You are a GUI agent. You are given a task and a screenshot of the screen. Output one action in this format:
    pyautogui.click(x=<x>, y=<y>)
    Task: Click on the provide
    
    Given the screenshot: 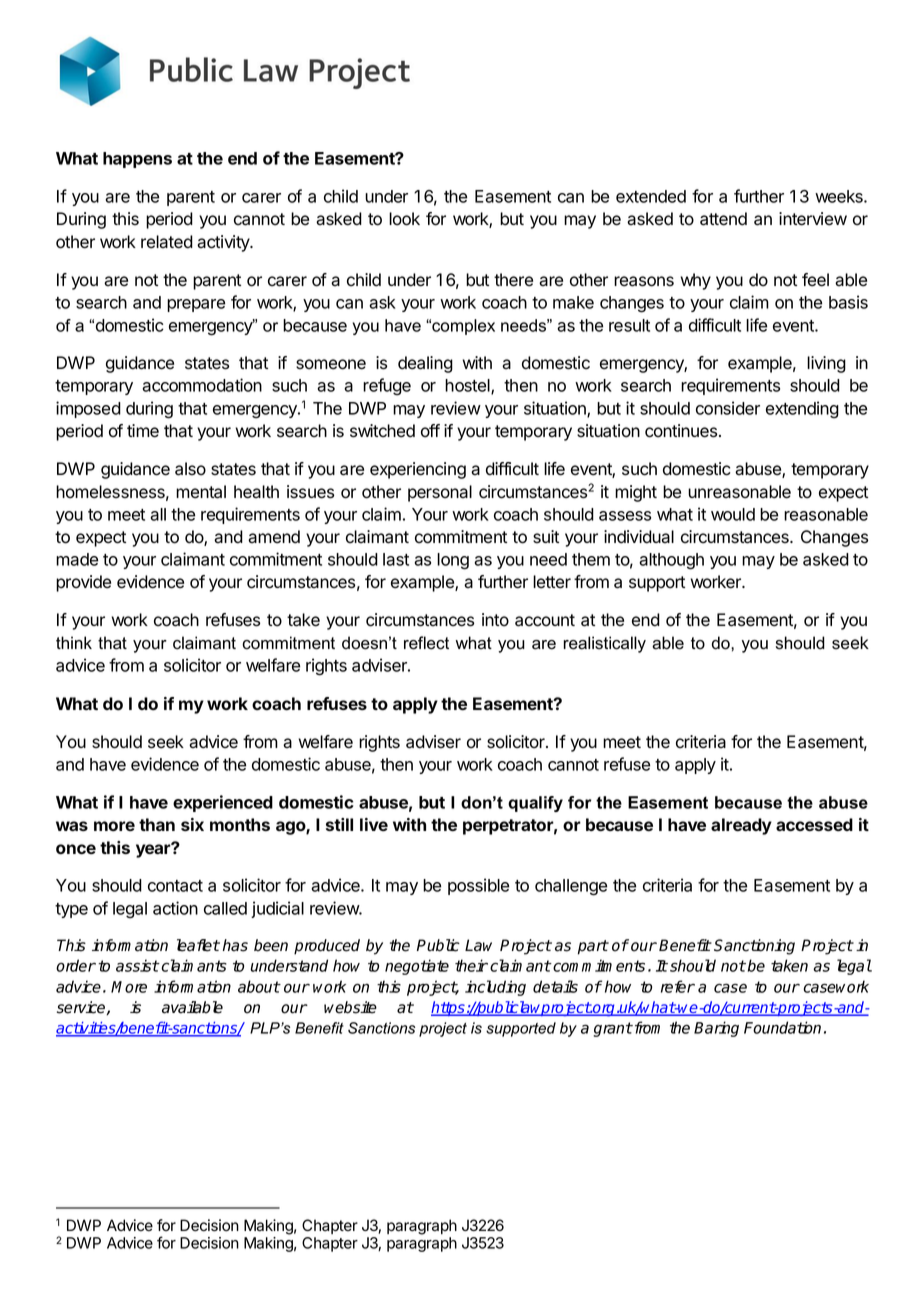 What is the action you would take?
    pyautogui.click(x=83, y=583)
